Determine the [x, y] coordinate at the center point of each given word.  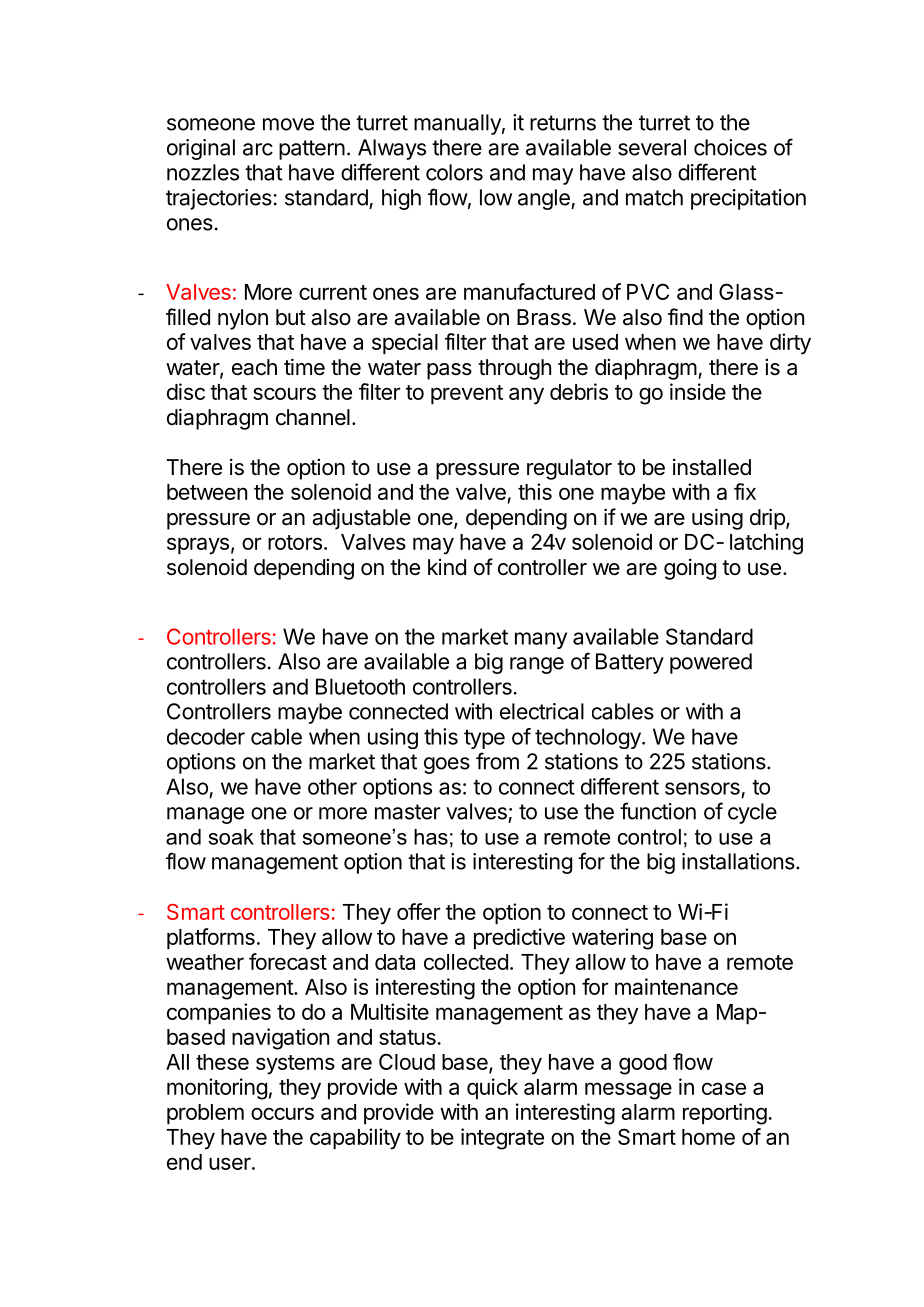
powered [711, 663]
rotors [295, 542]
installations [739, 861]
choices [730, 147]
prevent [467, 394]
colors [454, 172]
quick [492, 1088]
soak [231, 837]
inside [698, 391]
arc [258, 149]
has [431, 837]
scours [284, 393]
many [541, 640]
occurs [282, 1113]
